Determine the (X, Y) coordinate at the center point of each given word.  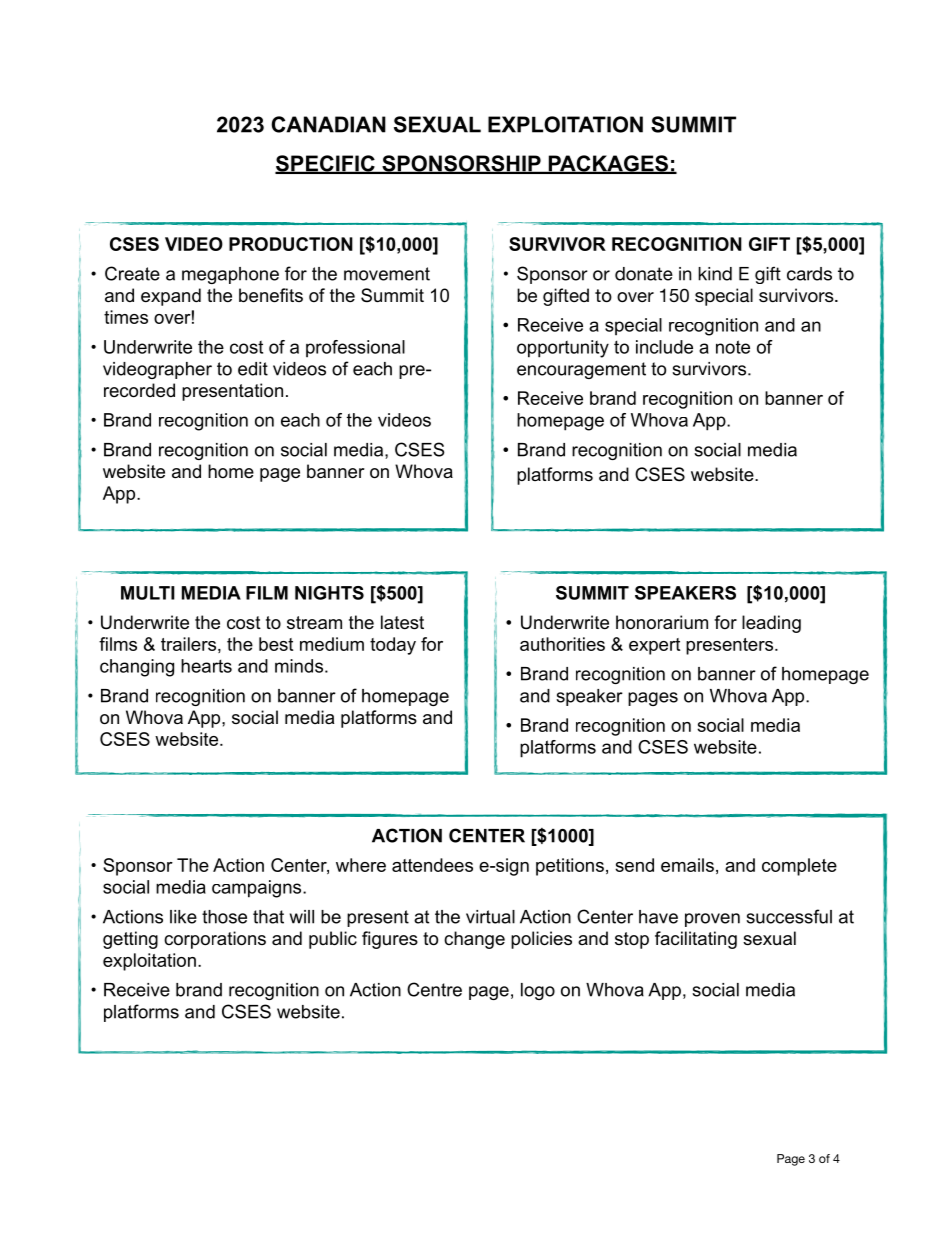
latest (402, 622)
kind (715, 274)
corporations (215, 940)
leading (771, 624)
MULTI (148, 593)
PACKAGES (608, 164)
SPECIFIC (326, 164)
